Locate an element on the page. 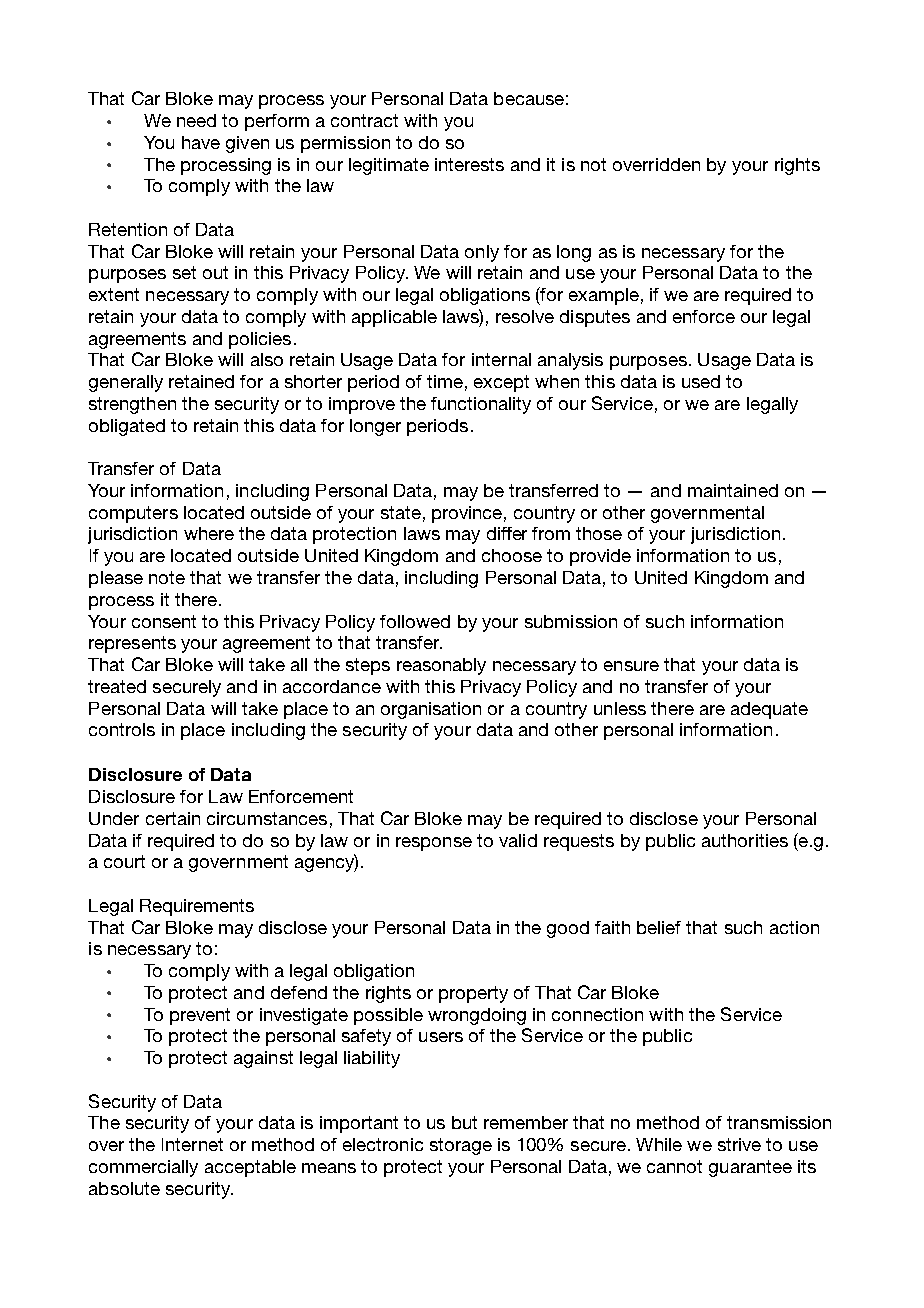  reasonably is located at coordinates (441, 666).
